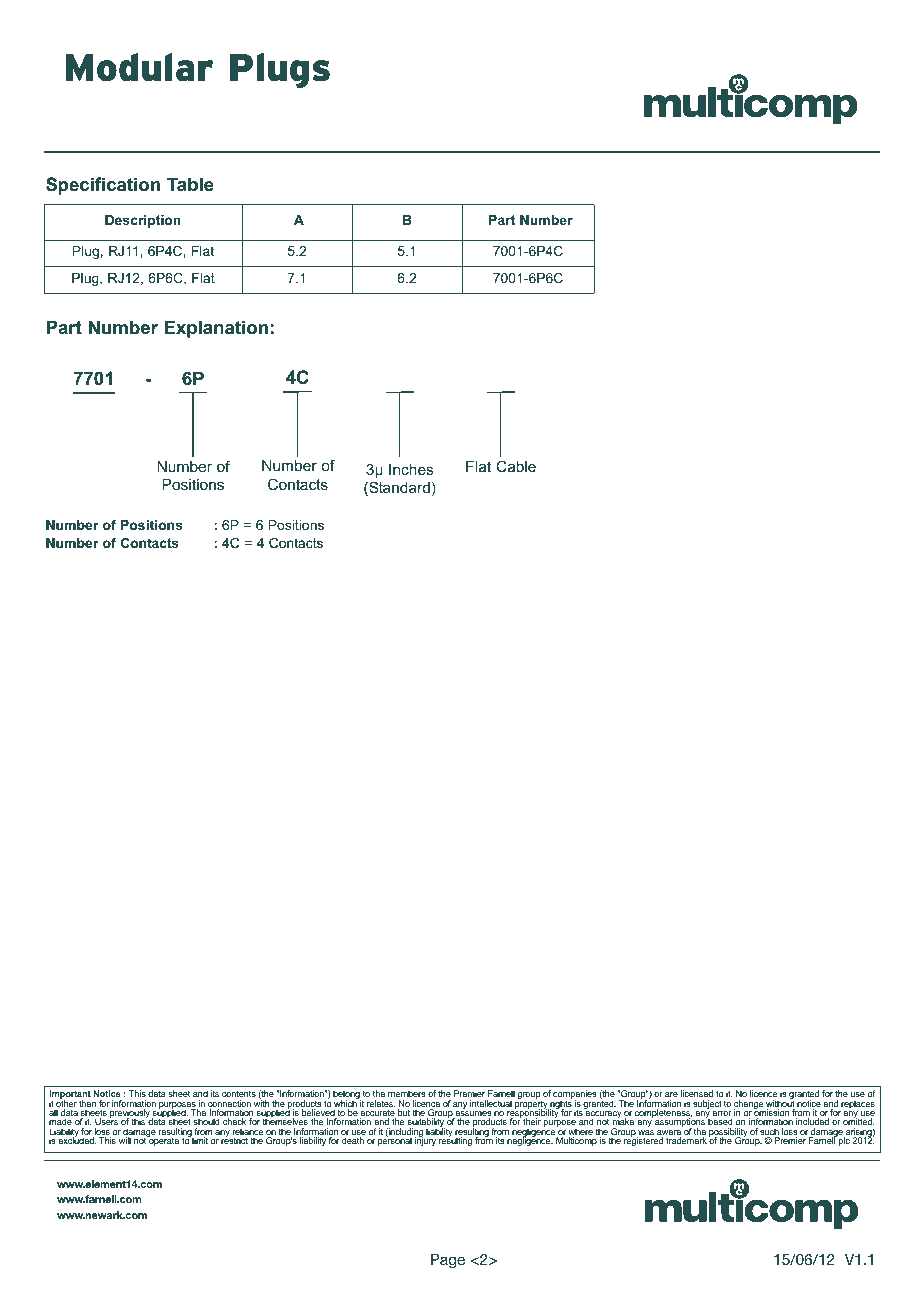  What do you see at coordinates (125, 1140) in the image?
I see `will` at bounding box center [125, 1140].
